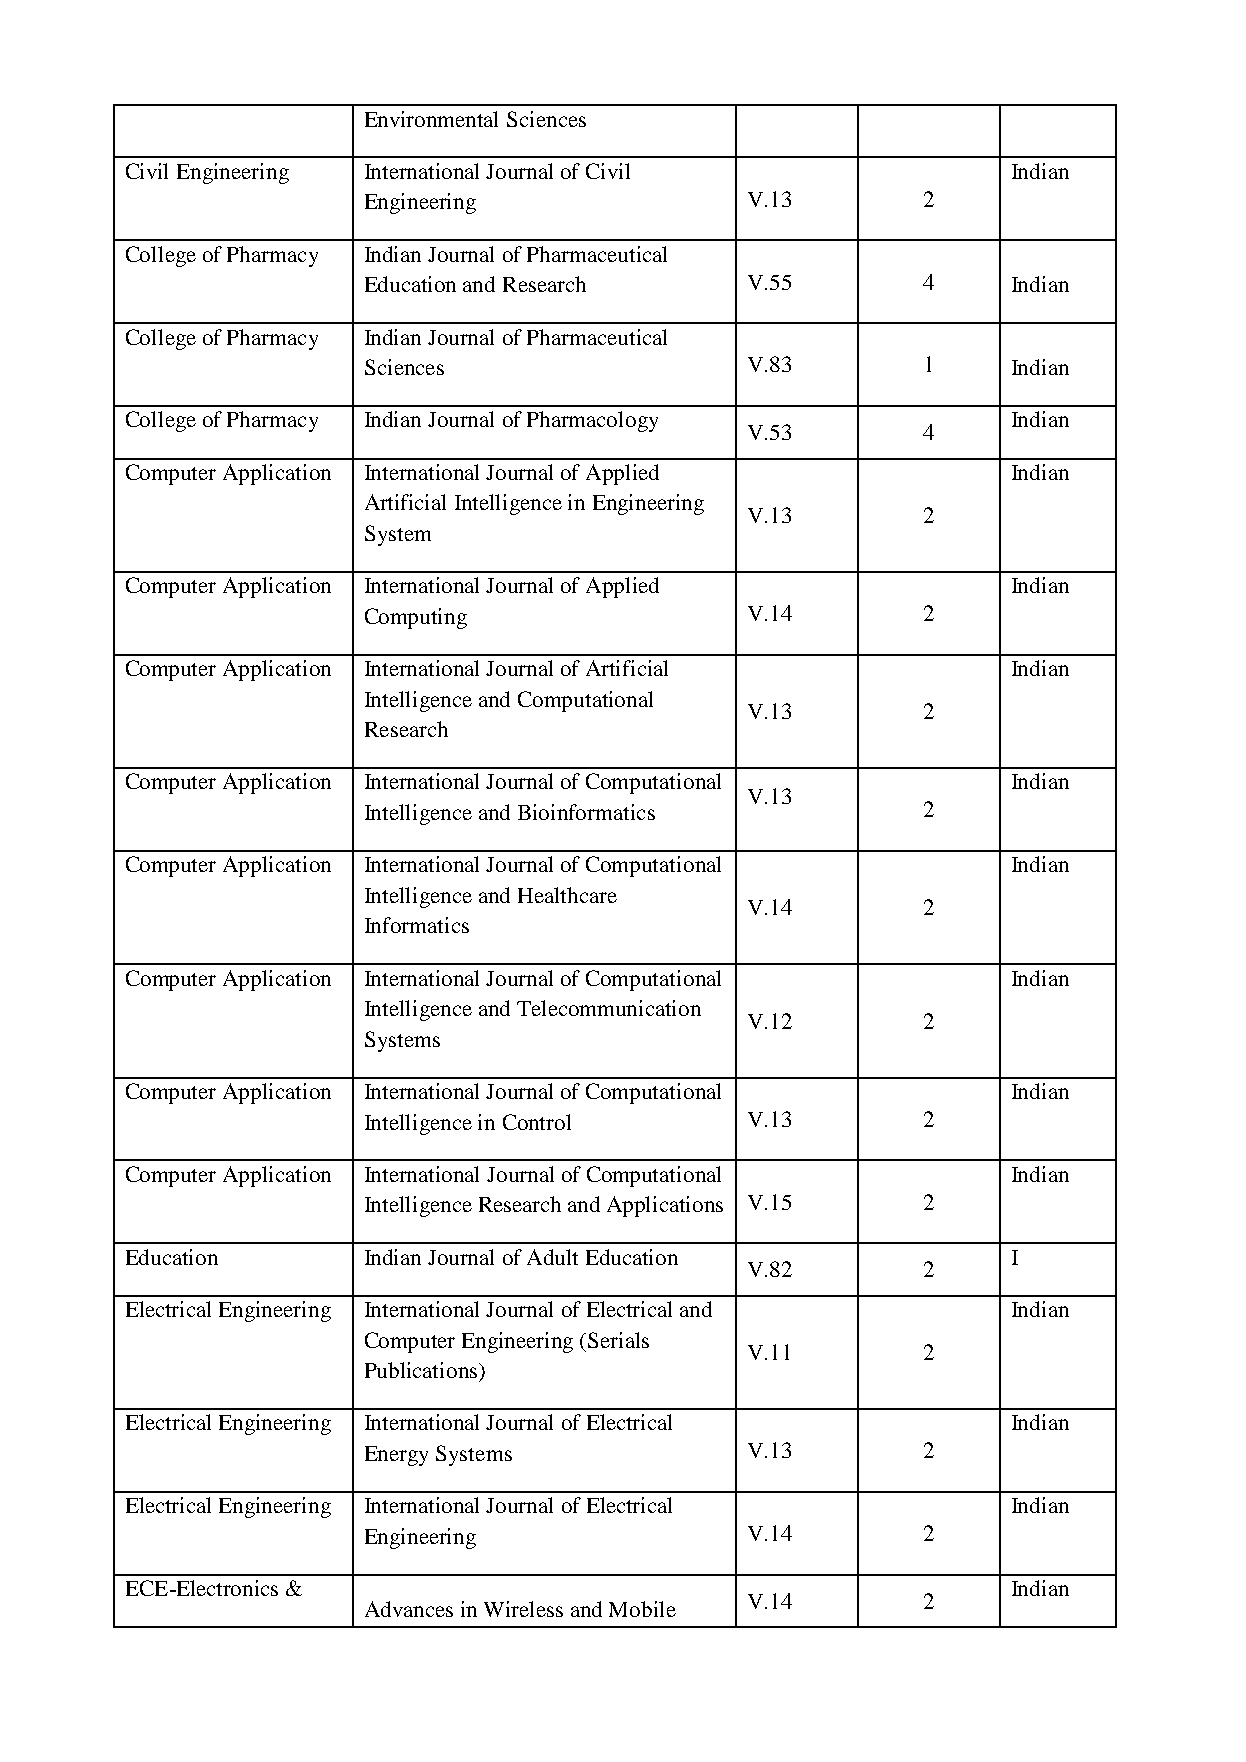 The image size is (1246, 1762). I want to click on Pharmacology, so click(592, 421).
